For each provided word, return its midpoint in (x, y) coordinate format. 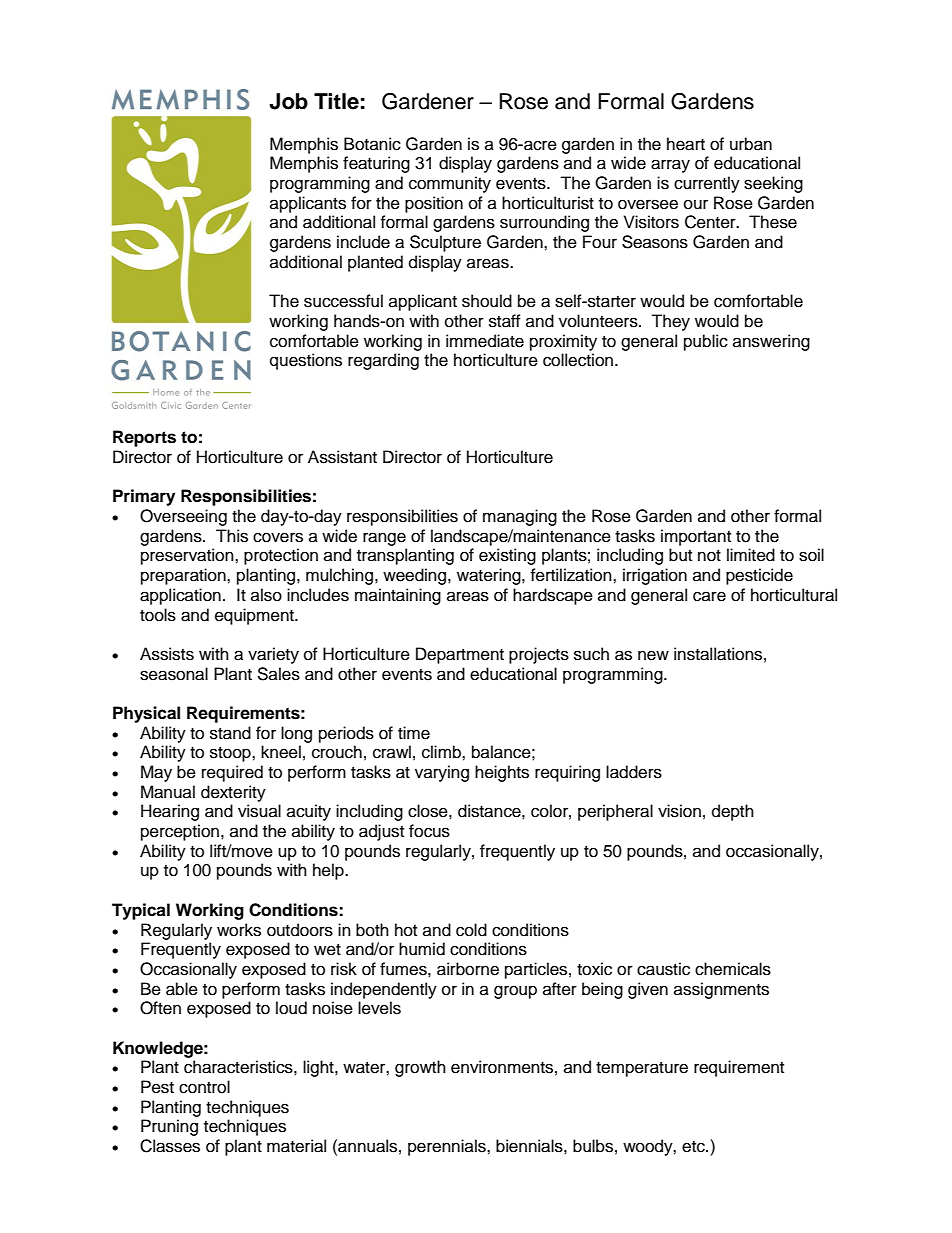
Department (460, 655)
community (450, 184)
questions (306, 361)
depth (733, 812)
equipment (255, 616)
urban (751, 144)
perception (181, 832)
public (706, 342)
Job (288, 101)
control (204, 1087)
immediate (485, 341)
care (709, 596)
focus (429, 831)
